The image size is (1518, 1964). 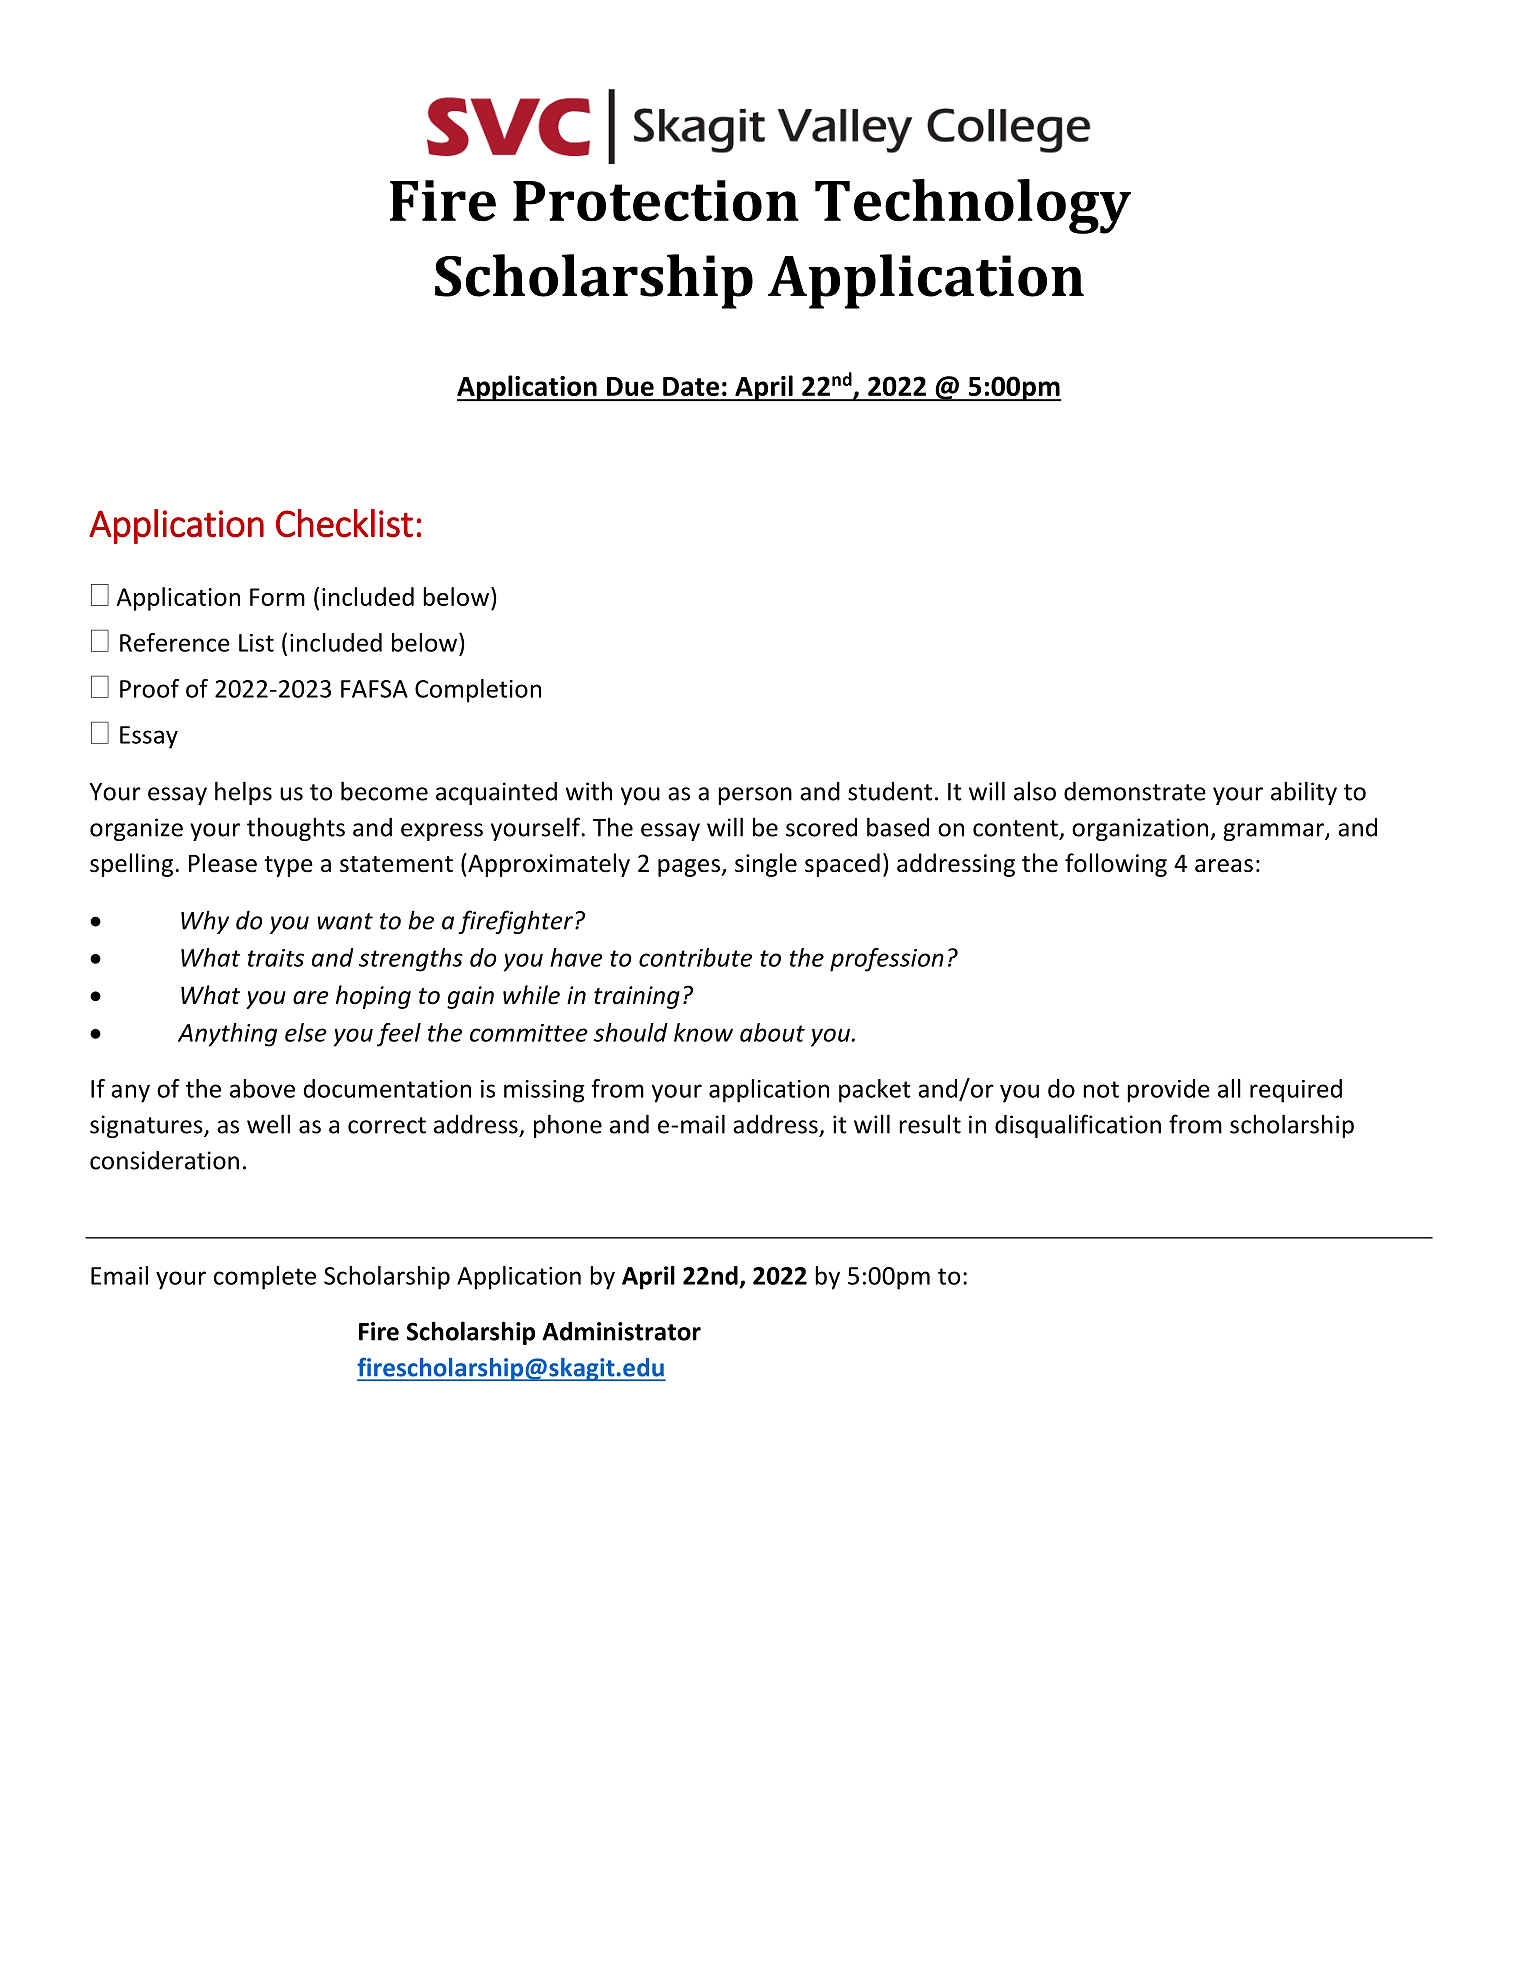 What do you see at coordinates (478, 691) in the page?
I see `Completion` at bounding box center [478, 691].
